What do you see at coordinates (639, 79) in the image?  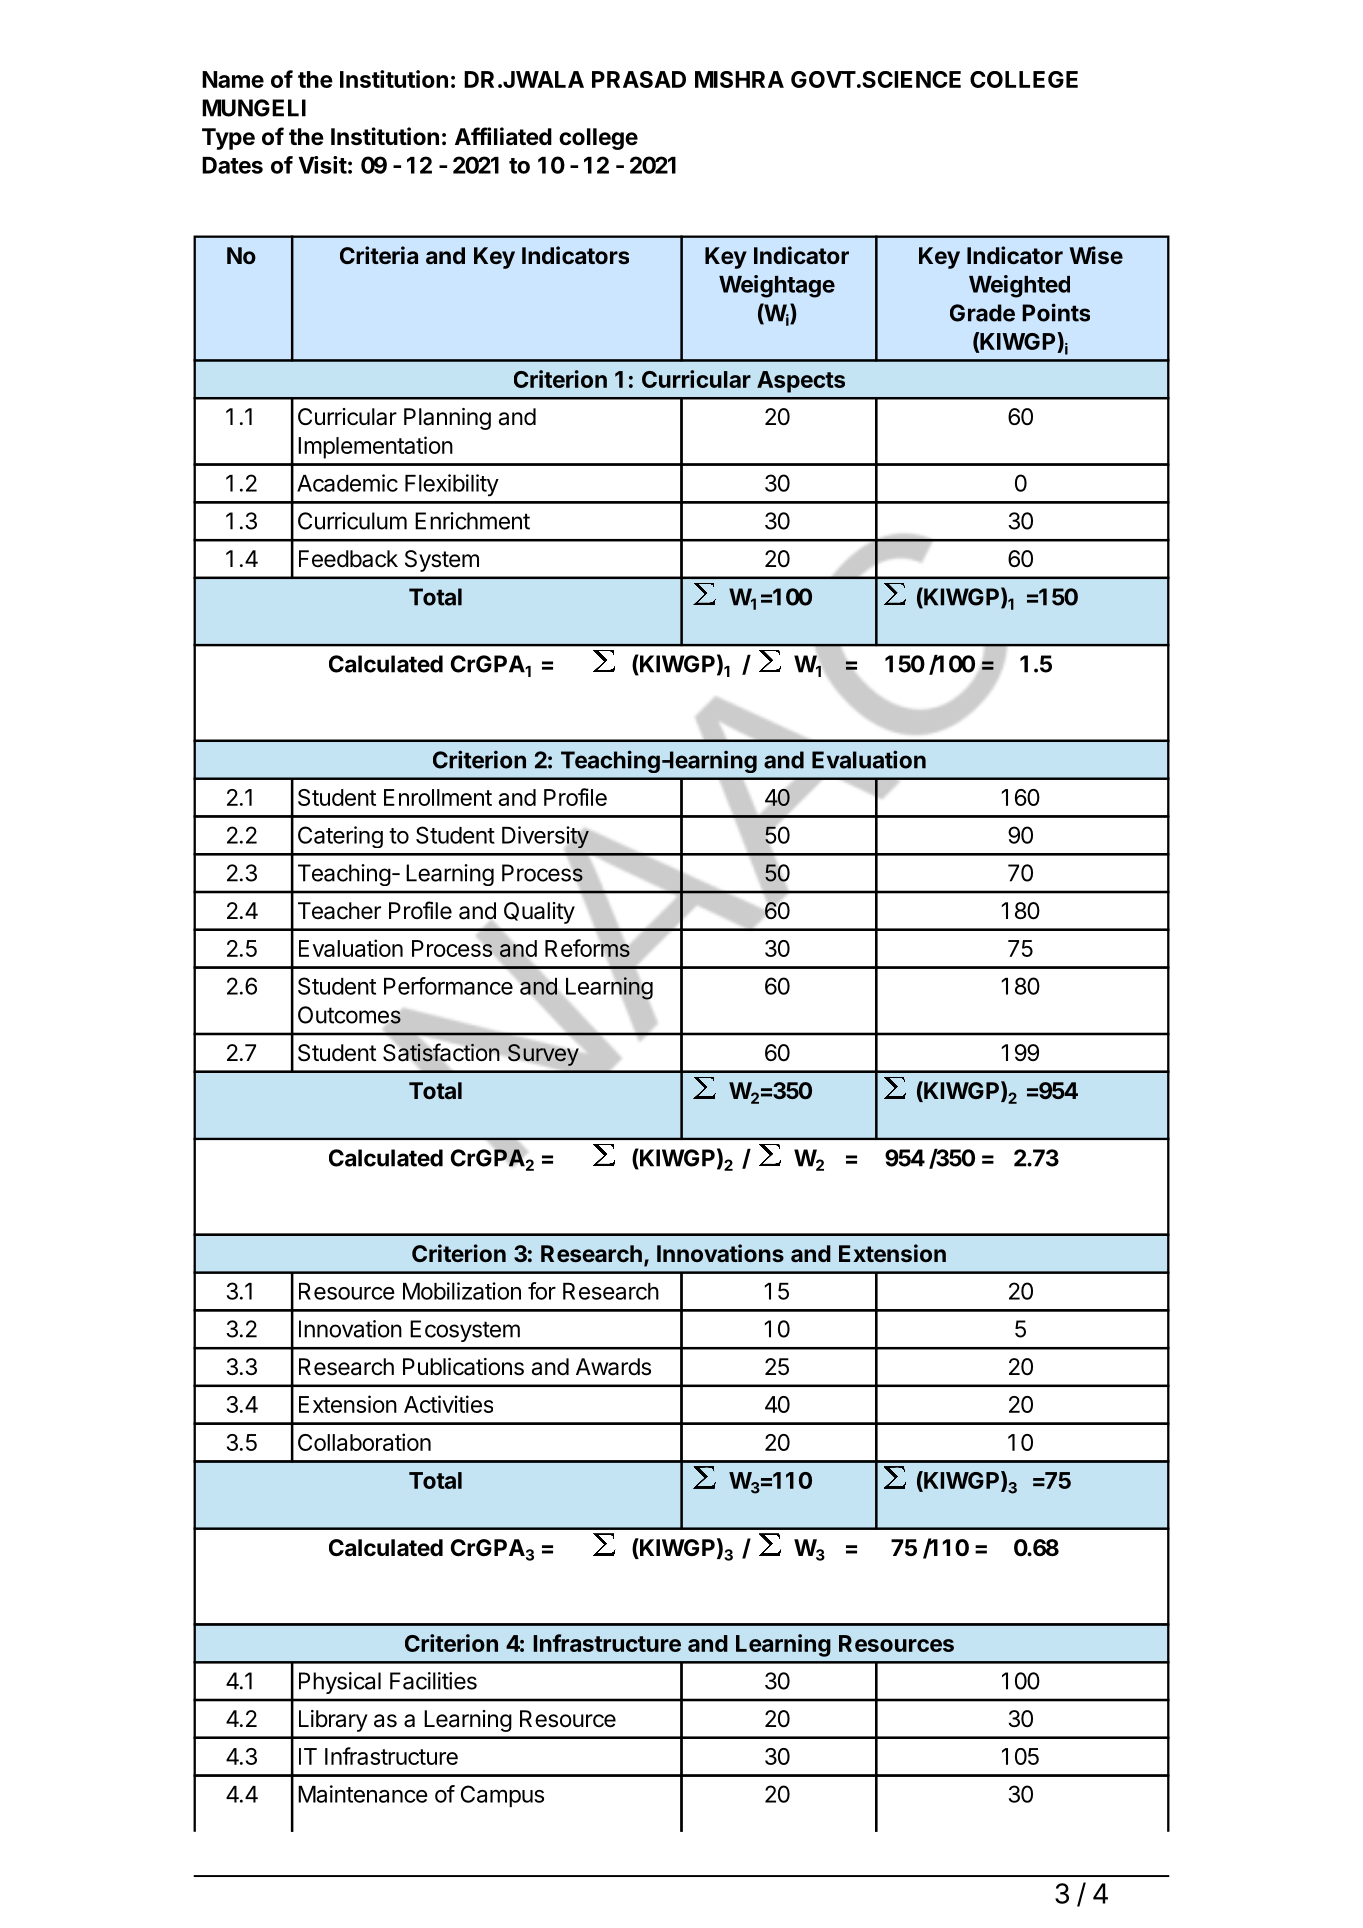 I see `PRASAD` at bounding box center [639, 79].
